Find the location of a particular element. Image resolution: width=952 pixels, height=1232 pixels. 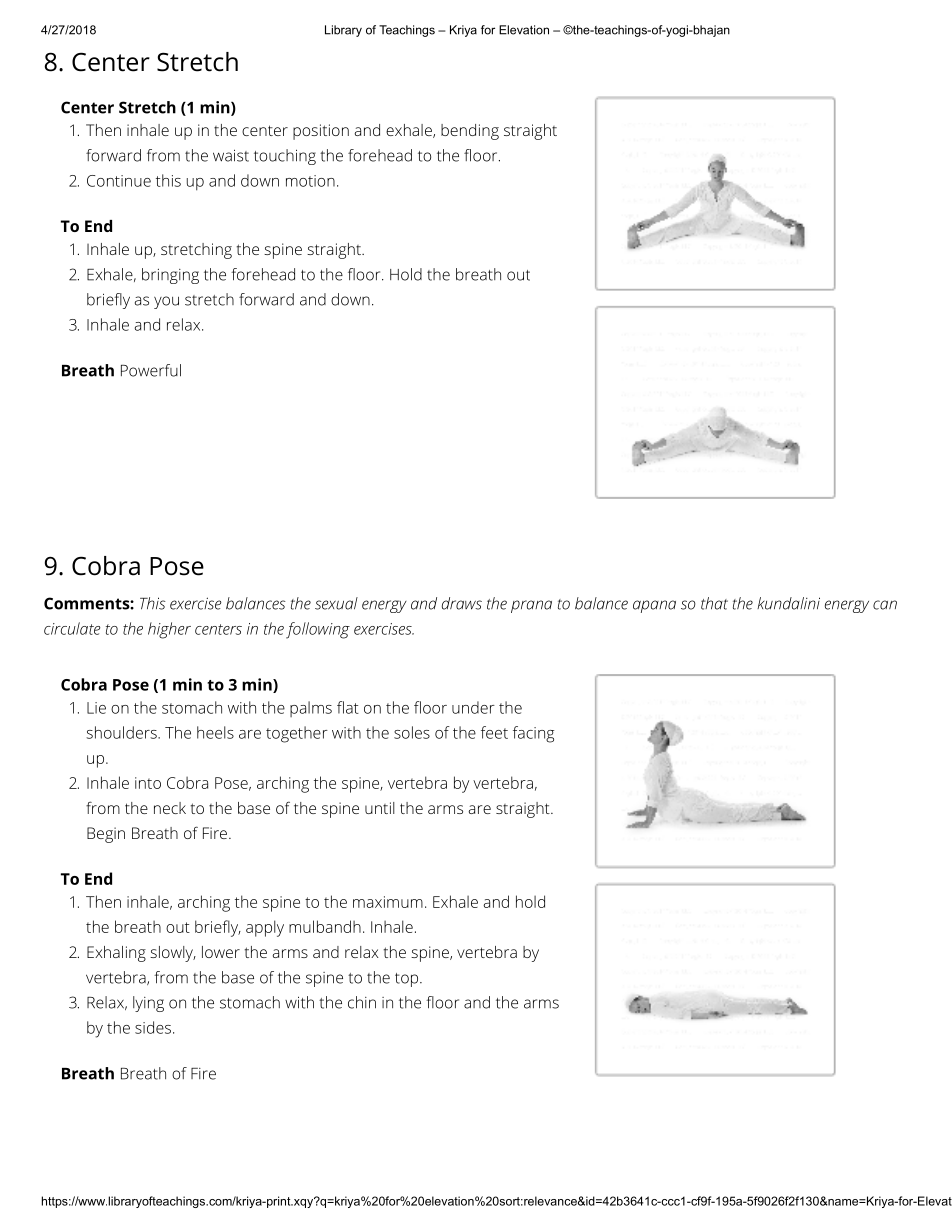

that is located at coordinates (714, 603).
